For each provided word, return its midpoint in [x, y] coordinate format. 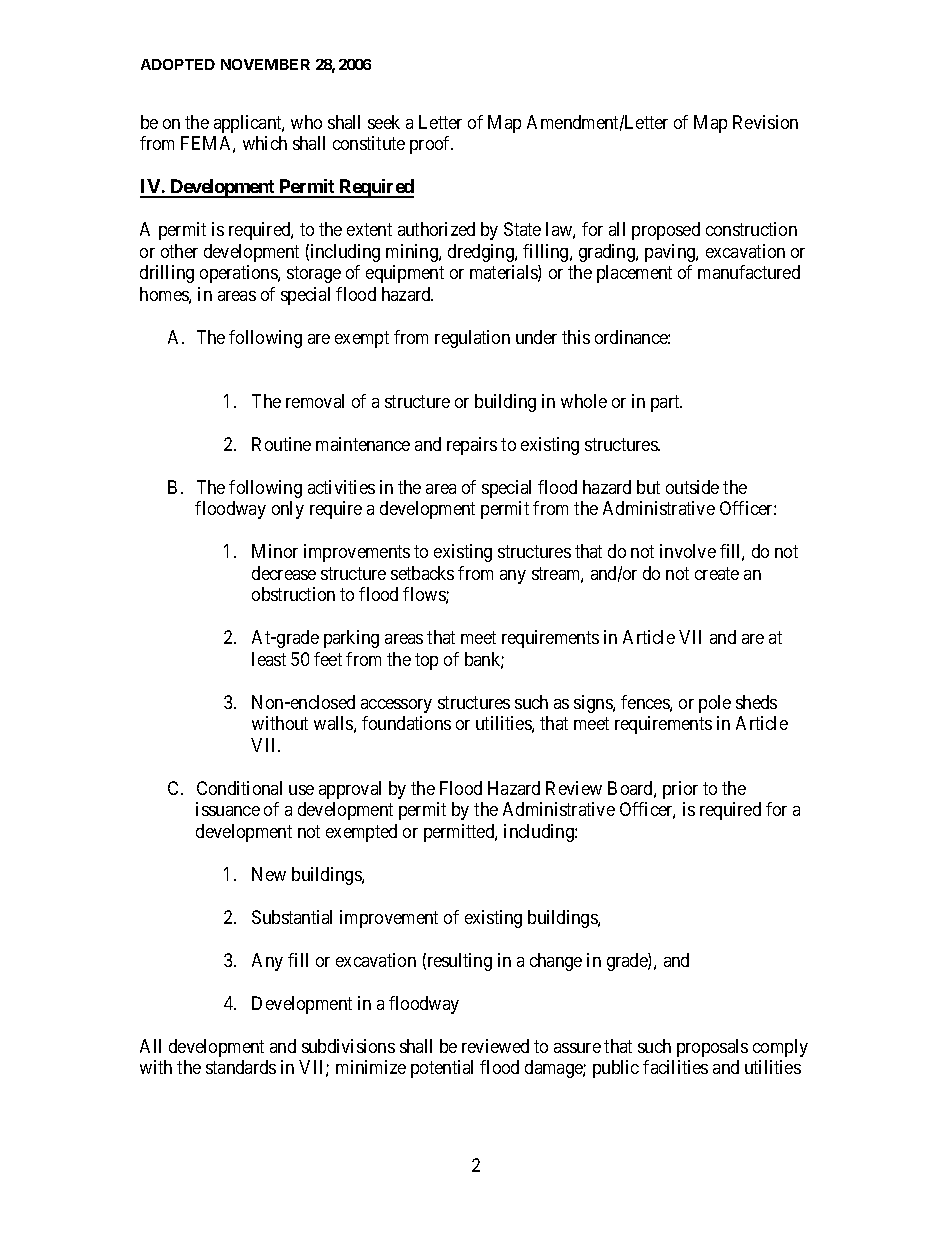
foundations [406, 723]
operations [239, 274]
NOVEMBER [265, 64]
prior [680, 790]
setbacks [422, 573]
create [717, 573]
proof [431, 145]
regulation [472, 339]
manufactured [749, 272]
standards [241, 1067]
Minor [275, 551]
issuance [228, 809]
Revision [765, 122]
